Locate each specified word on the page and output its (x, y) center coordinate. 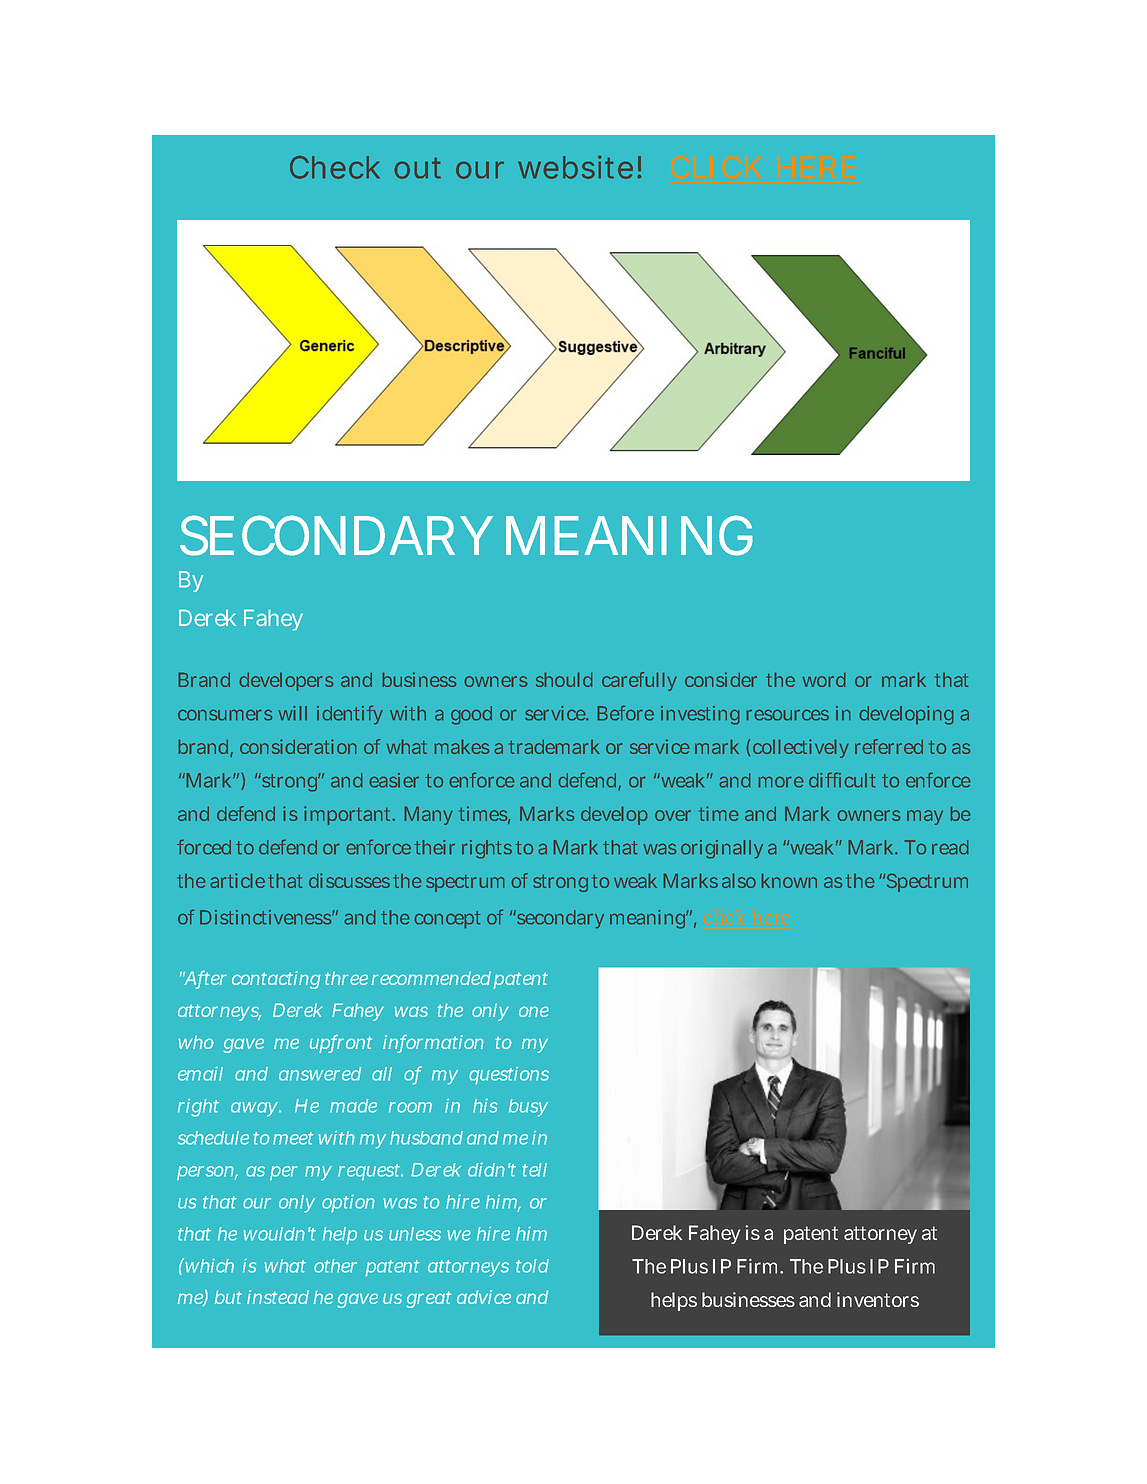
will (293, 713)
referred (889, 746)
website (575, 167)
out (418, 168)
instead (278, 1297)
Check (335, 167)
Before (626, 712)
